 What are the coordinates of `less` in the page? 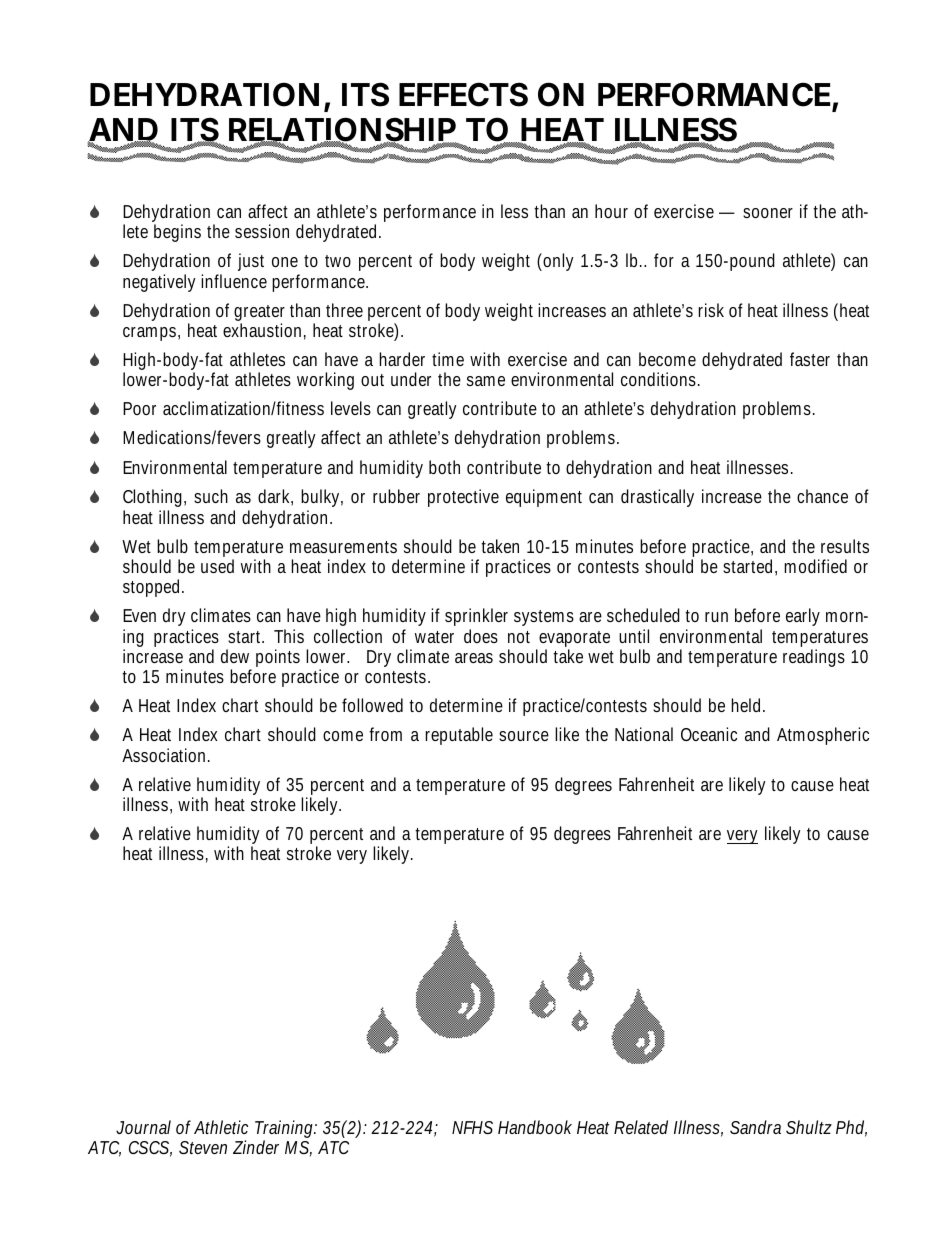 It's located at (514, 211).
